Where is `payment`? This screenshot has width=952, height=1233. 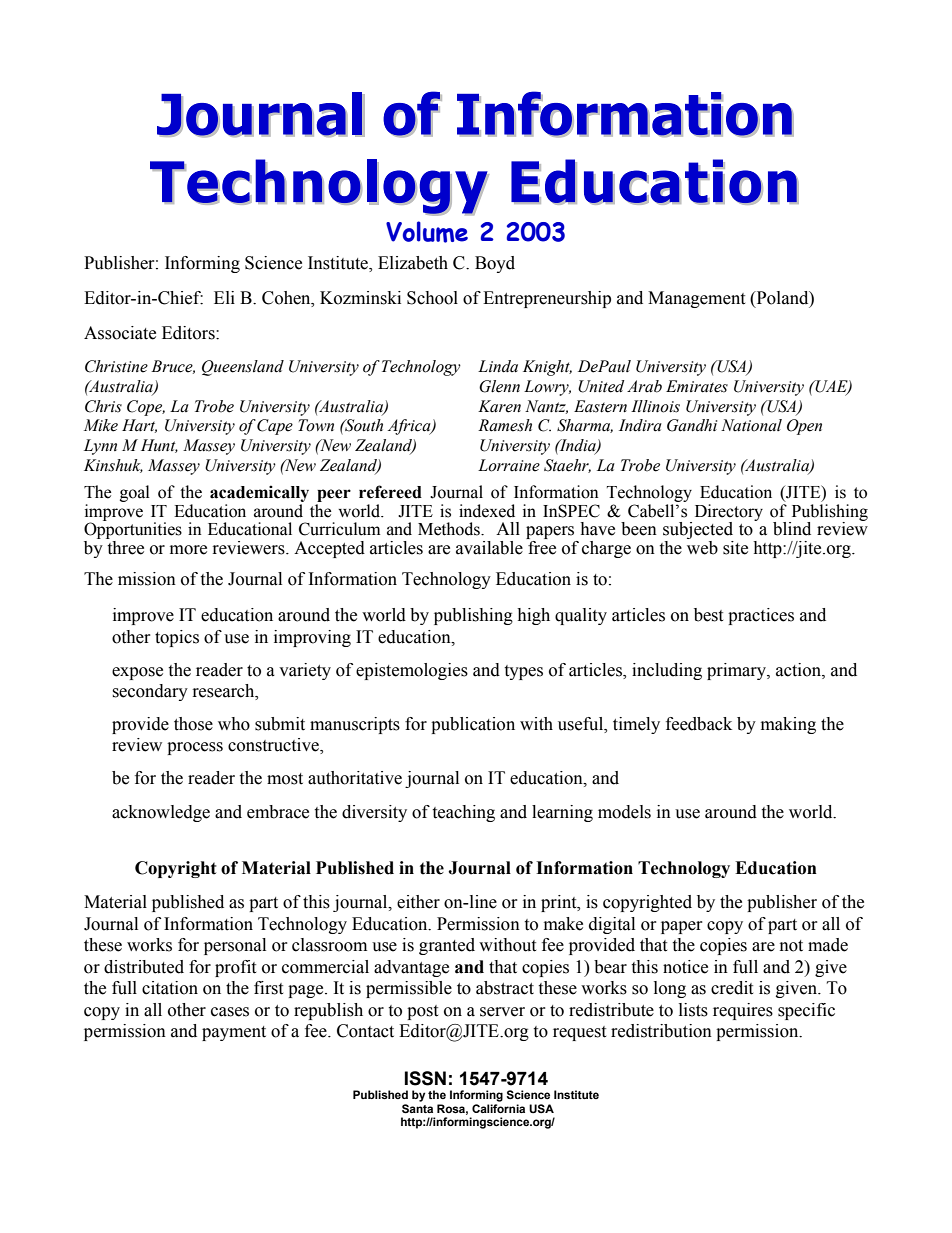
payment is located at coordinates (234, 1033).
